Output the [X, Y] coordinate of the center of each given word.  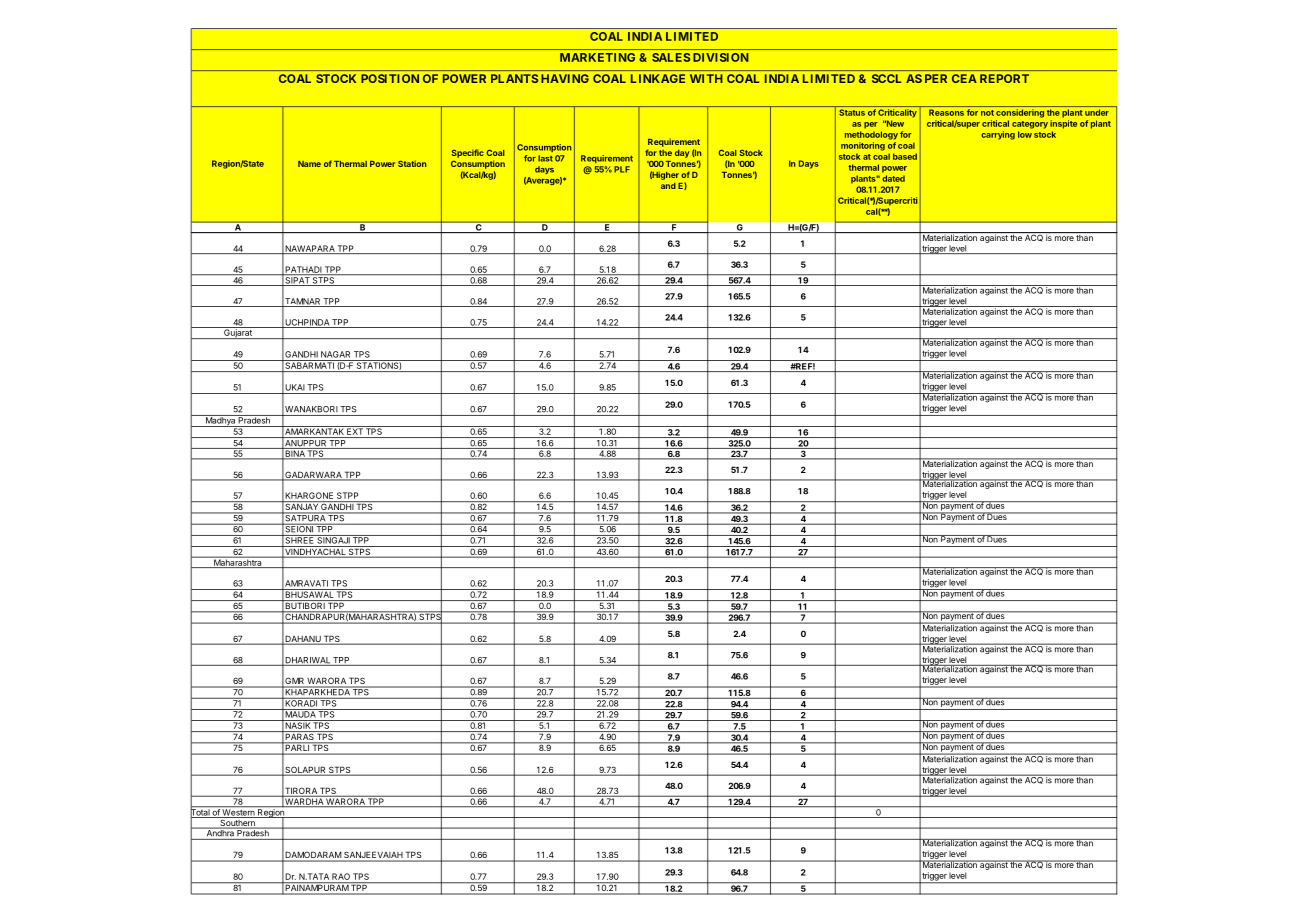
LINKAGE [658, 78]
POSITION [390, 78]
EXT [355, 430]
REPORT [1004, 78]
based [905, 156]
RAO [341, 876]
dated [893, 178]
